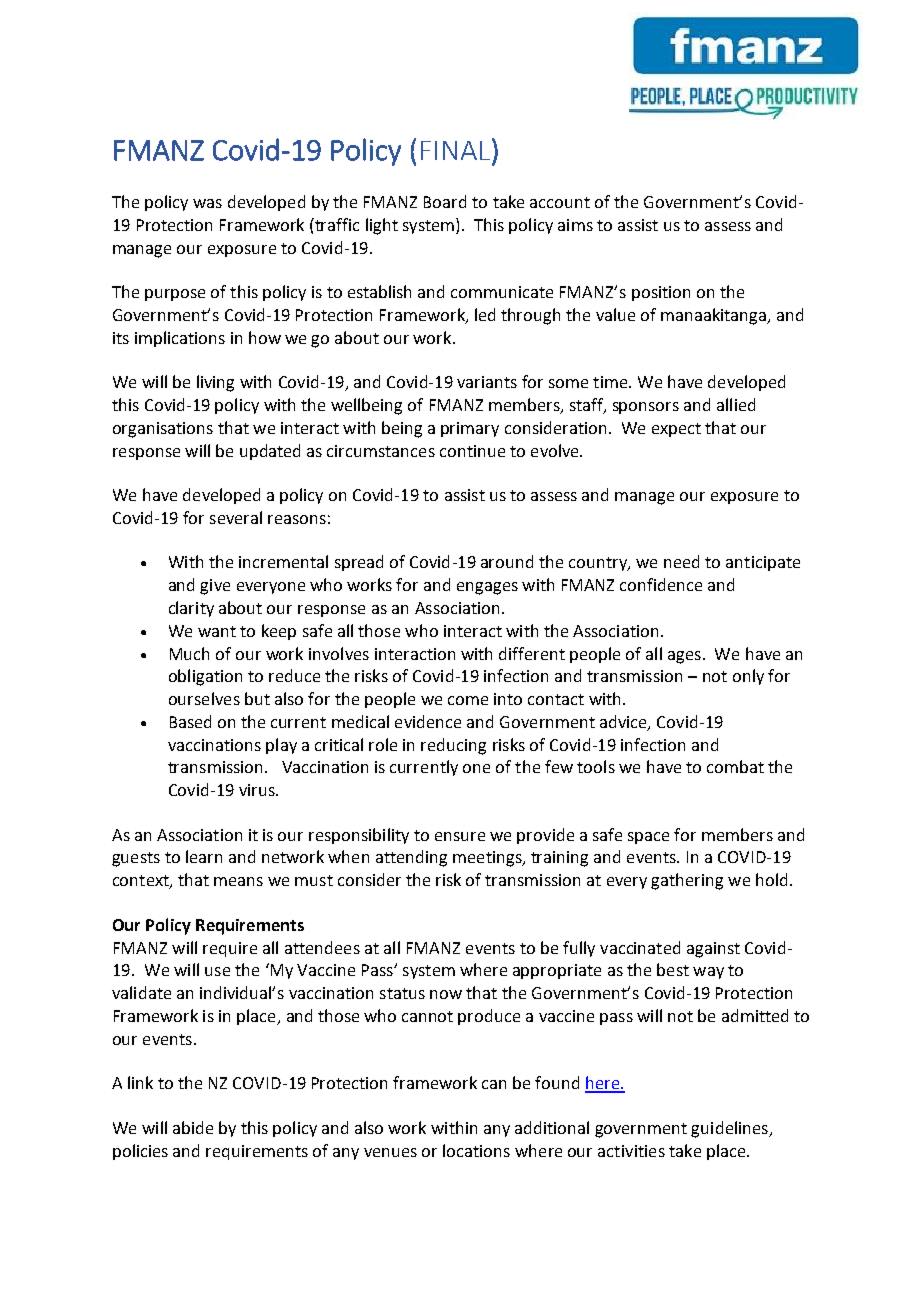  I want to click on variants, so click(487, 382).
